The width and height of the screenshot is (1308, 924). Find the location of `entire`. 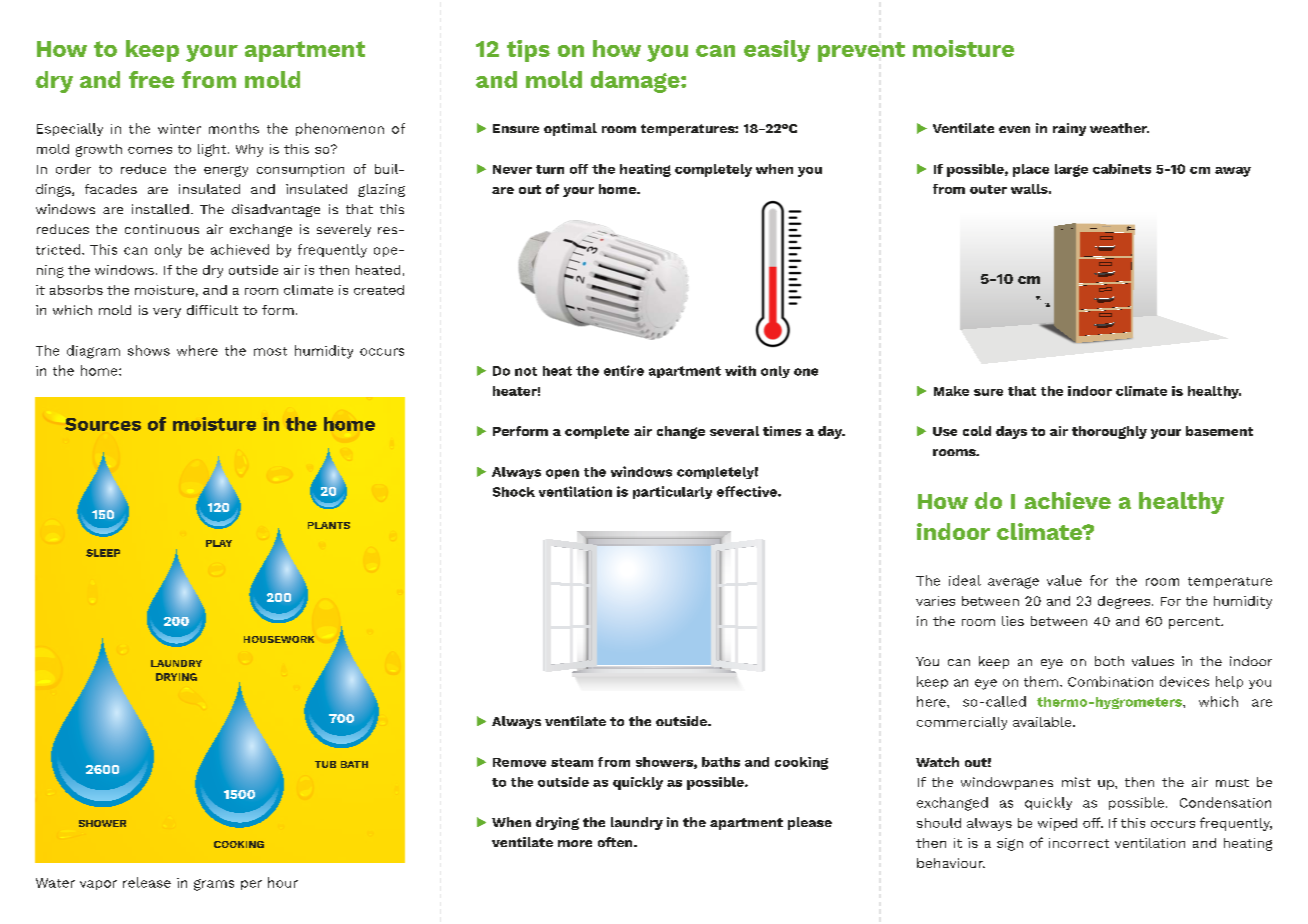

entire is located at coordinates (624, 370).
